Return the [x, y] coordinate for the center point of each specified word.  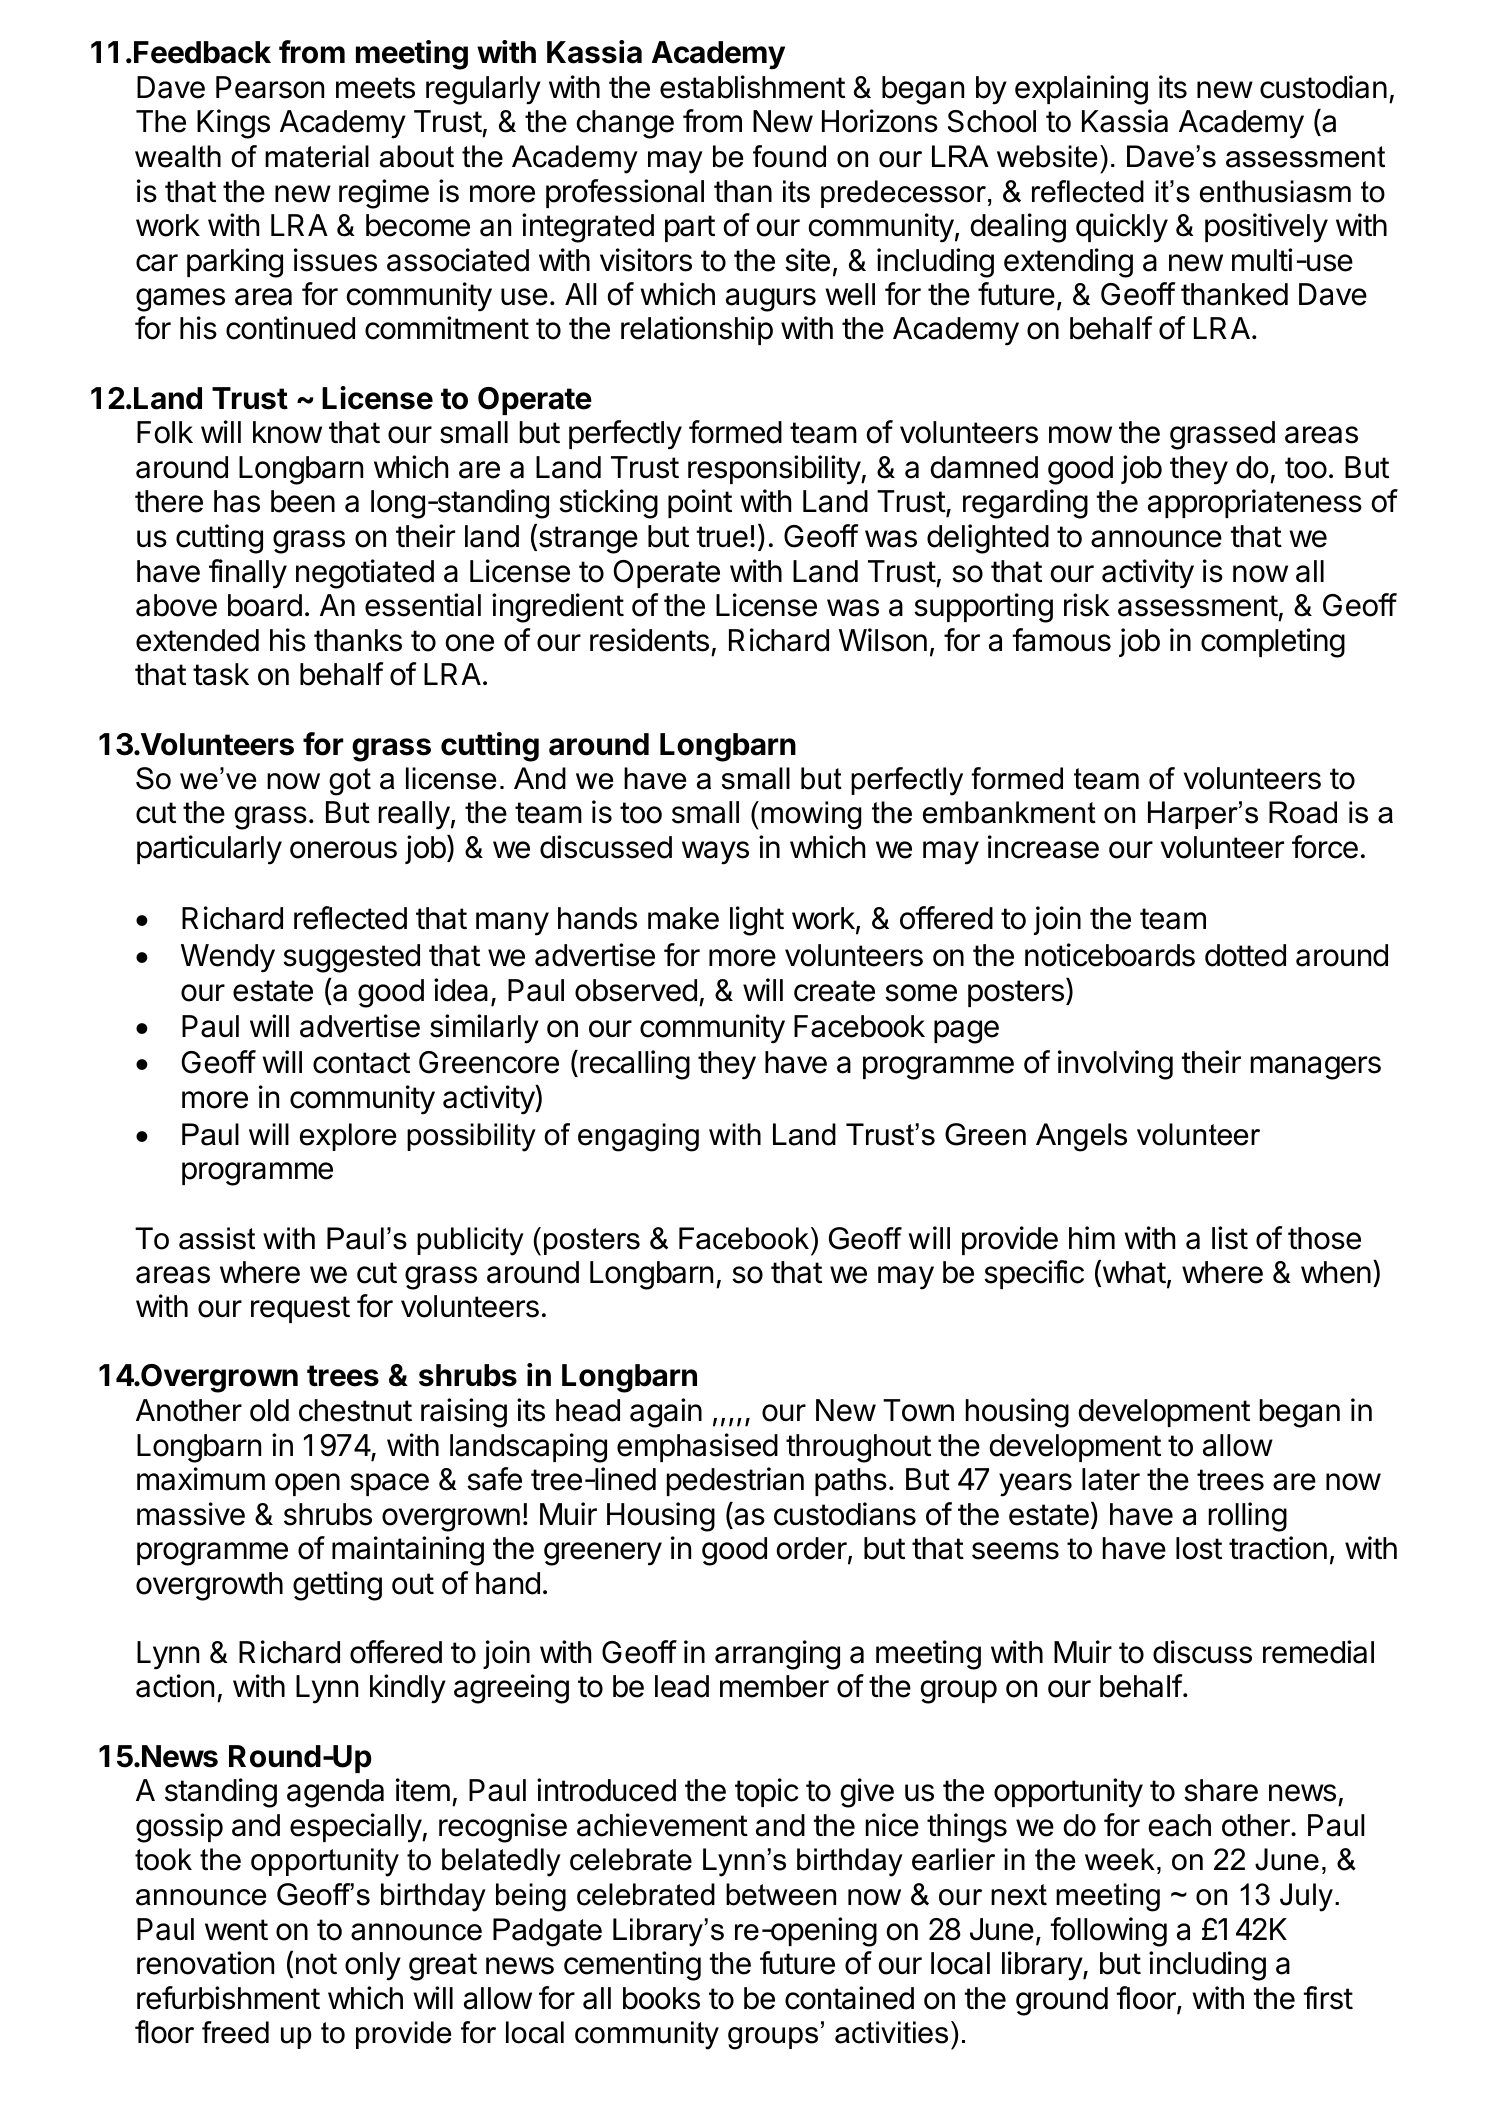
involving [1115, 1065]
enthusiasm [1275, 191]
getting [337, 1586]
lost [1199, 1548]
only [373, 1966]
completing [1273, 643]
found [789, 156]
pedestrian [735, 1481]
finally [248, 574]
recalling [635, 1065]
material [317, 156]
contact [361, 1063]
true [722, 537]
